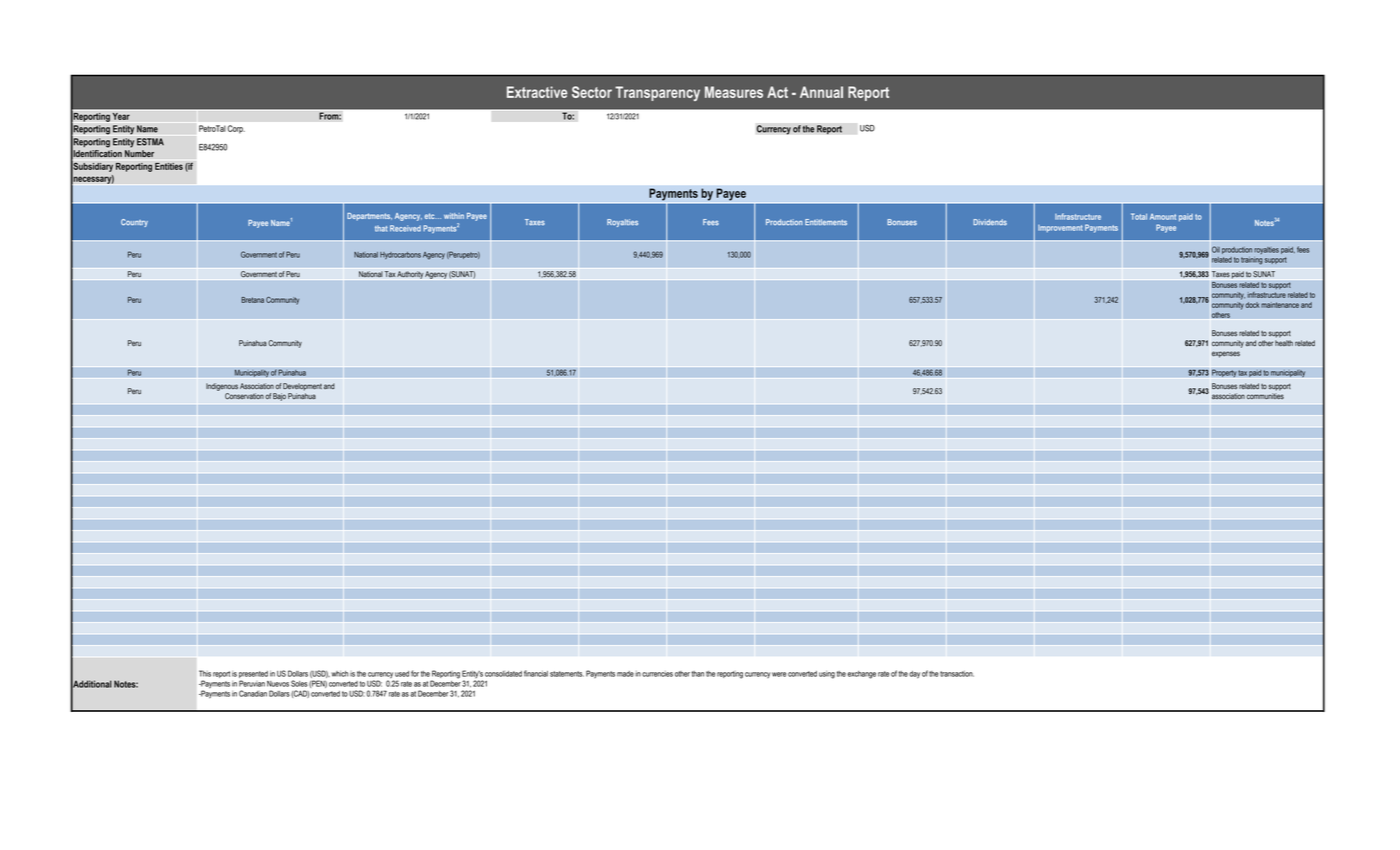 The image size is (1400, 850). What do you see at coordinates (697, 674) in the document?
I see `than` at bounding box center [697, 674].
